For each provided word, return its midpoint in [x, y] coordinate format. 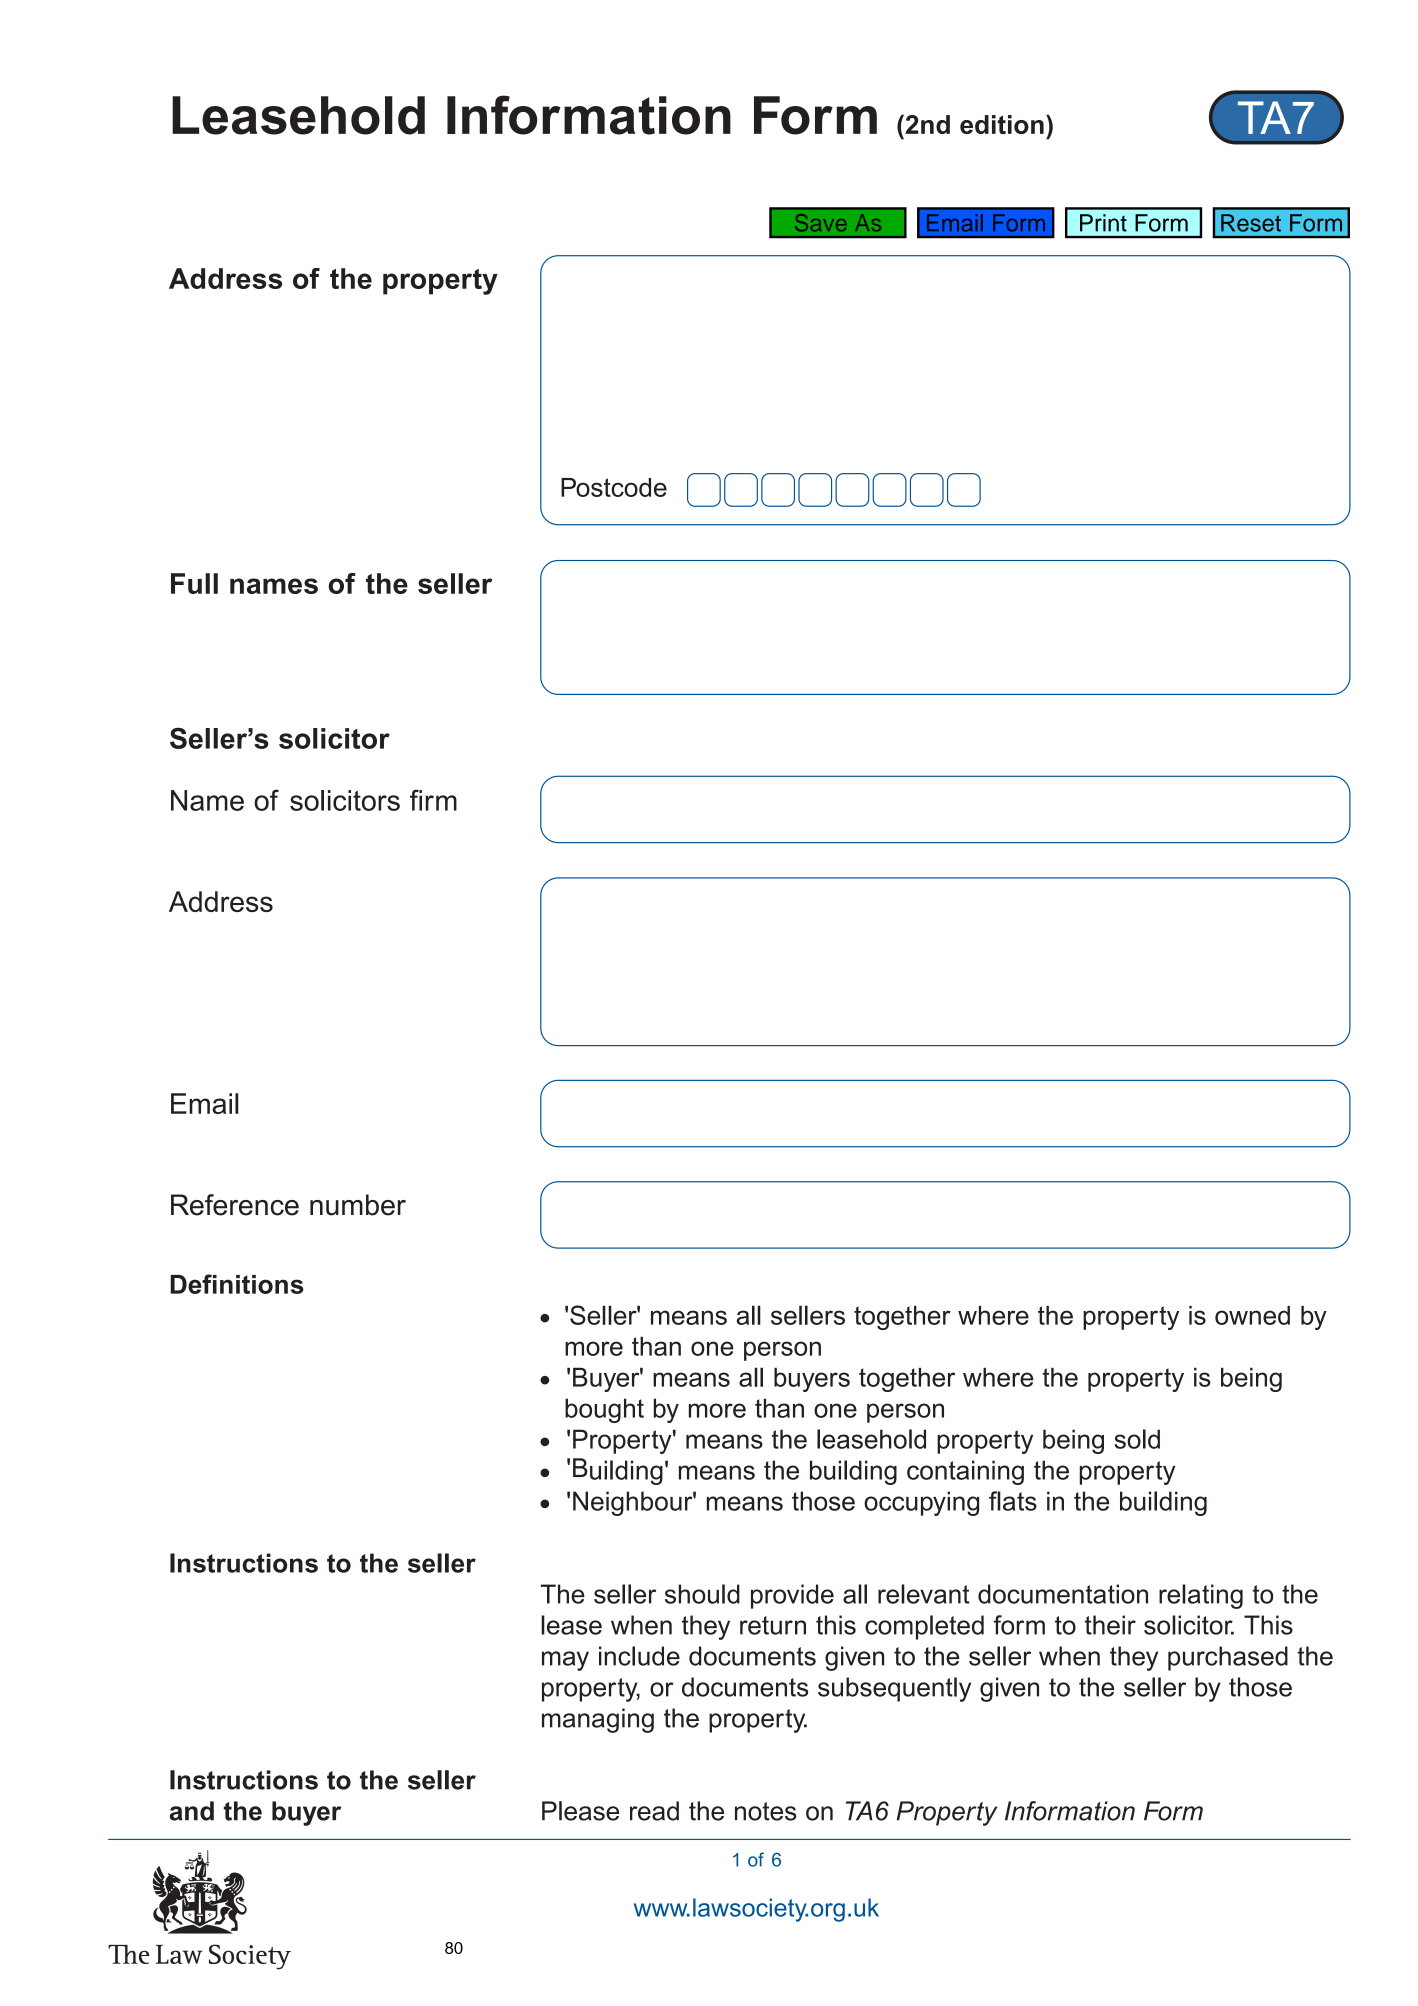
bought [604, 1410]
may [565, 1661]
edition [1002, 124]
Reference [235, 1205]
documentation [1063, 1594]
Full [194, 583]
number [358, 1205]
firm [433, 800]
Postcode [614, 487]
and [192, 1811]
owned [1252, 1315]
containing [965, 1472]
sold [1137, 1439]
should [702, 1594]
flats [1013, 1501]
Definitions [237, 1284]
